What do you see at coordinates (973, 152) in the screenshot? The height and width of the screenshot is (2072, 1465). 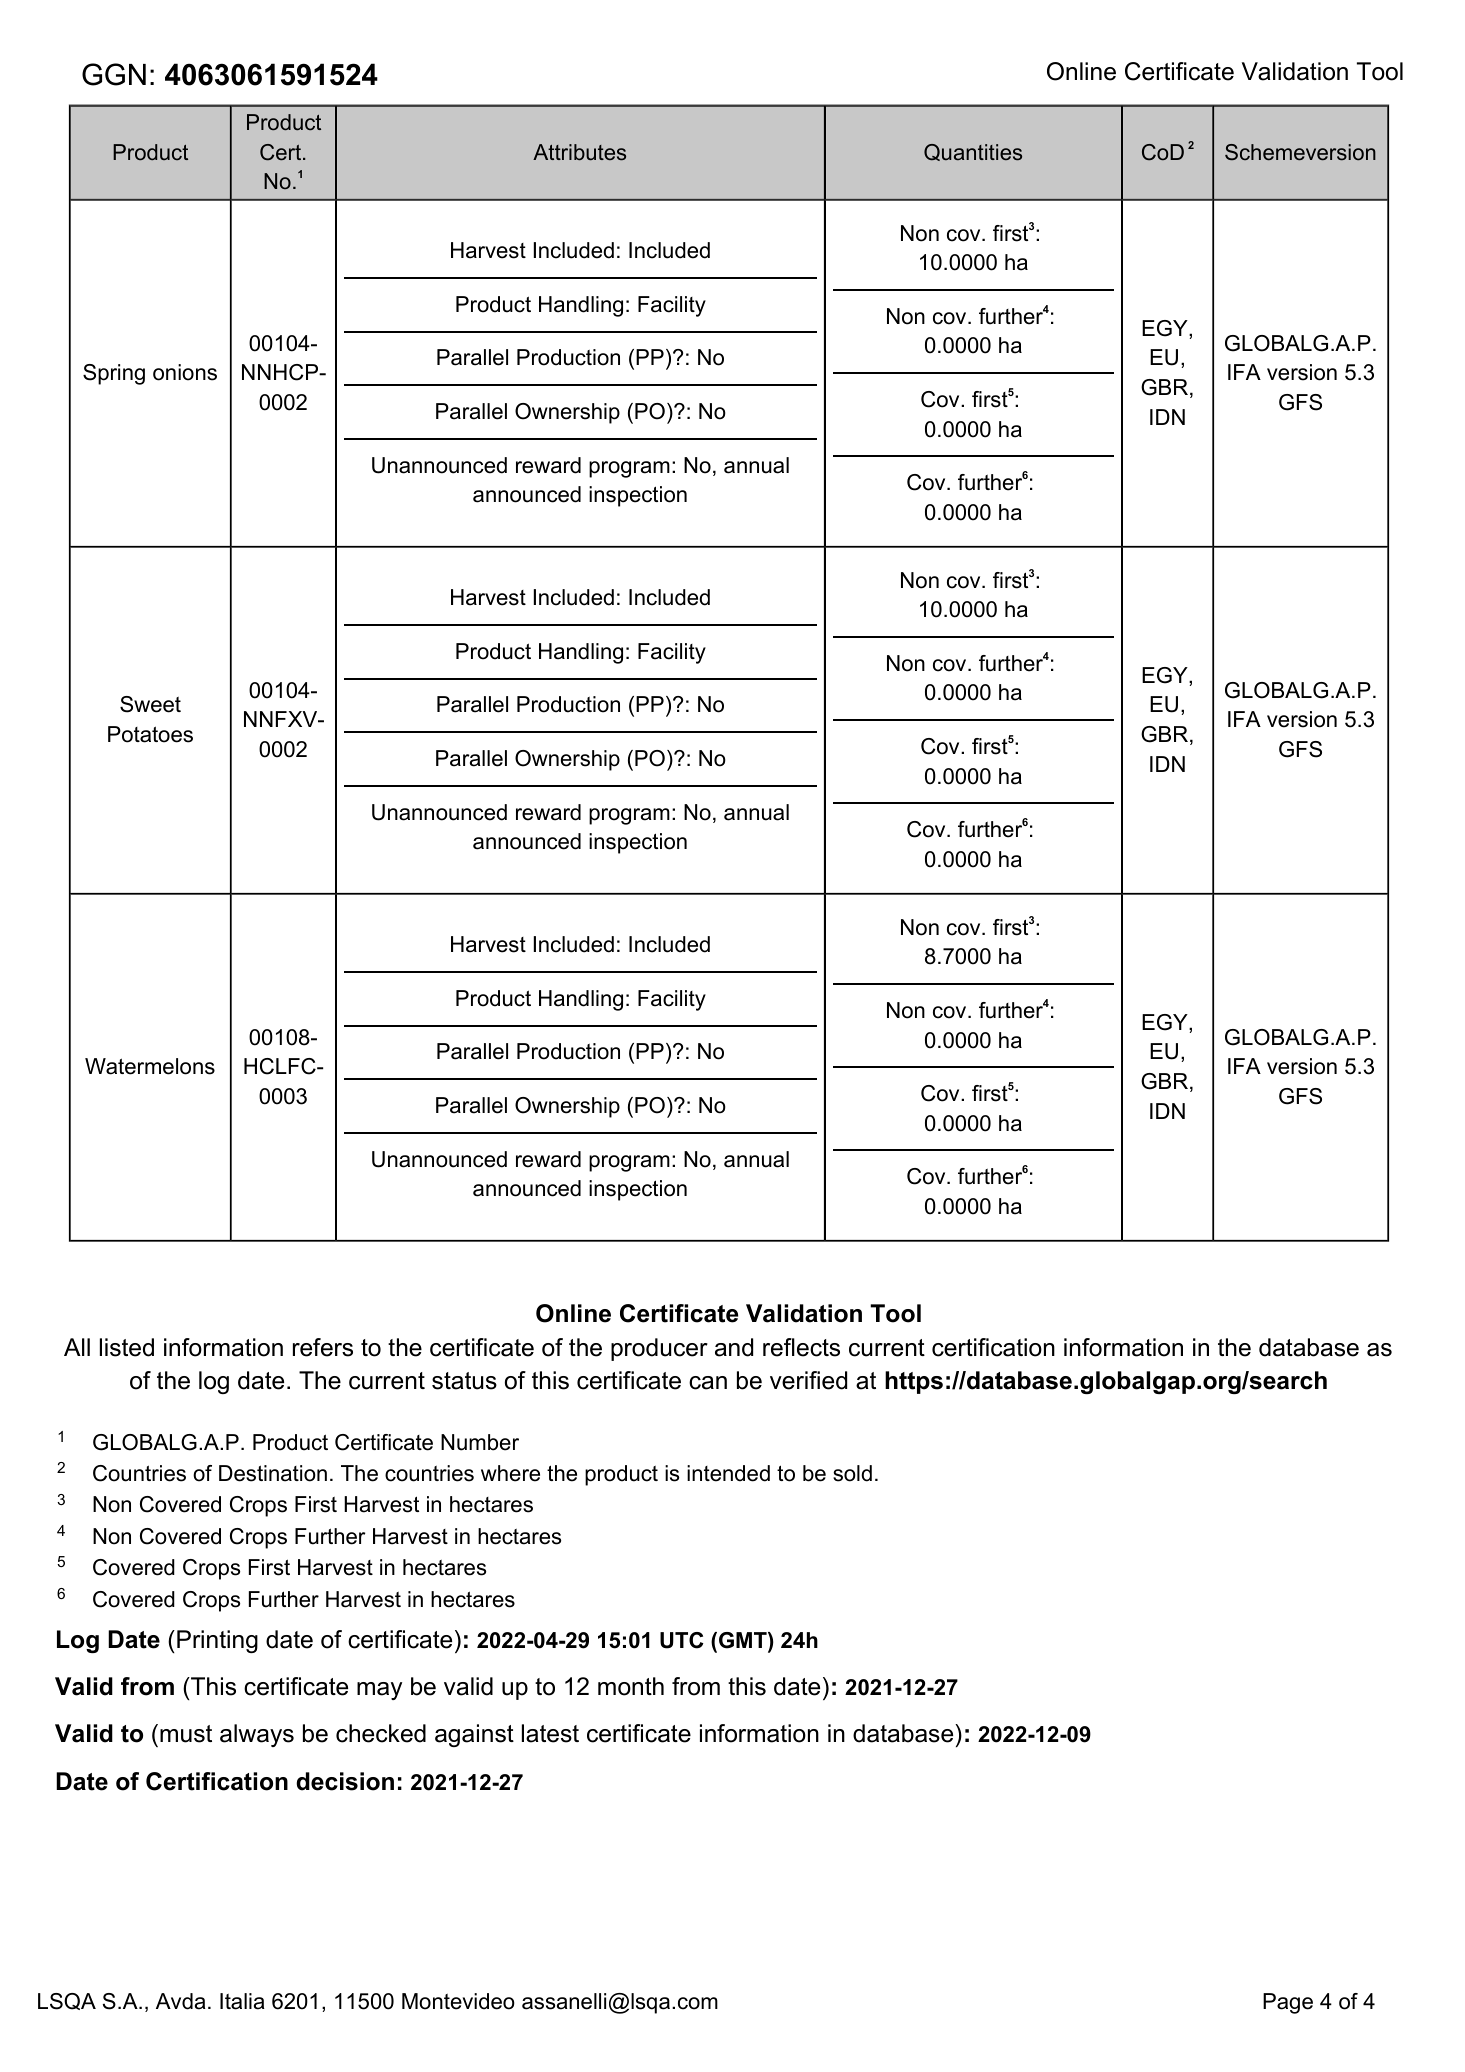 I see `Quantities` at bounding box center [973, 152].
